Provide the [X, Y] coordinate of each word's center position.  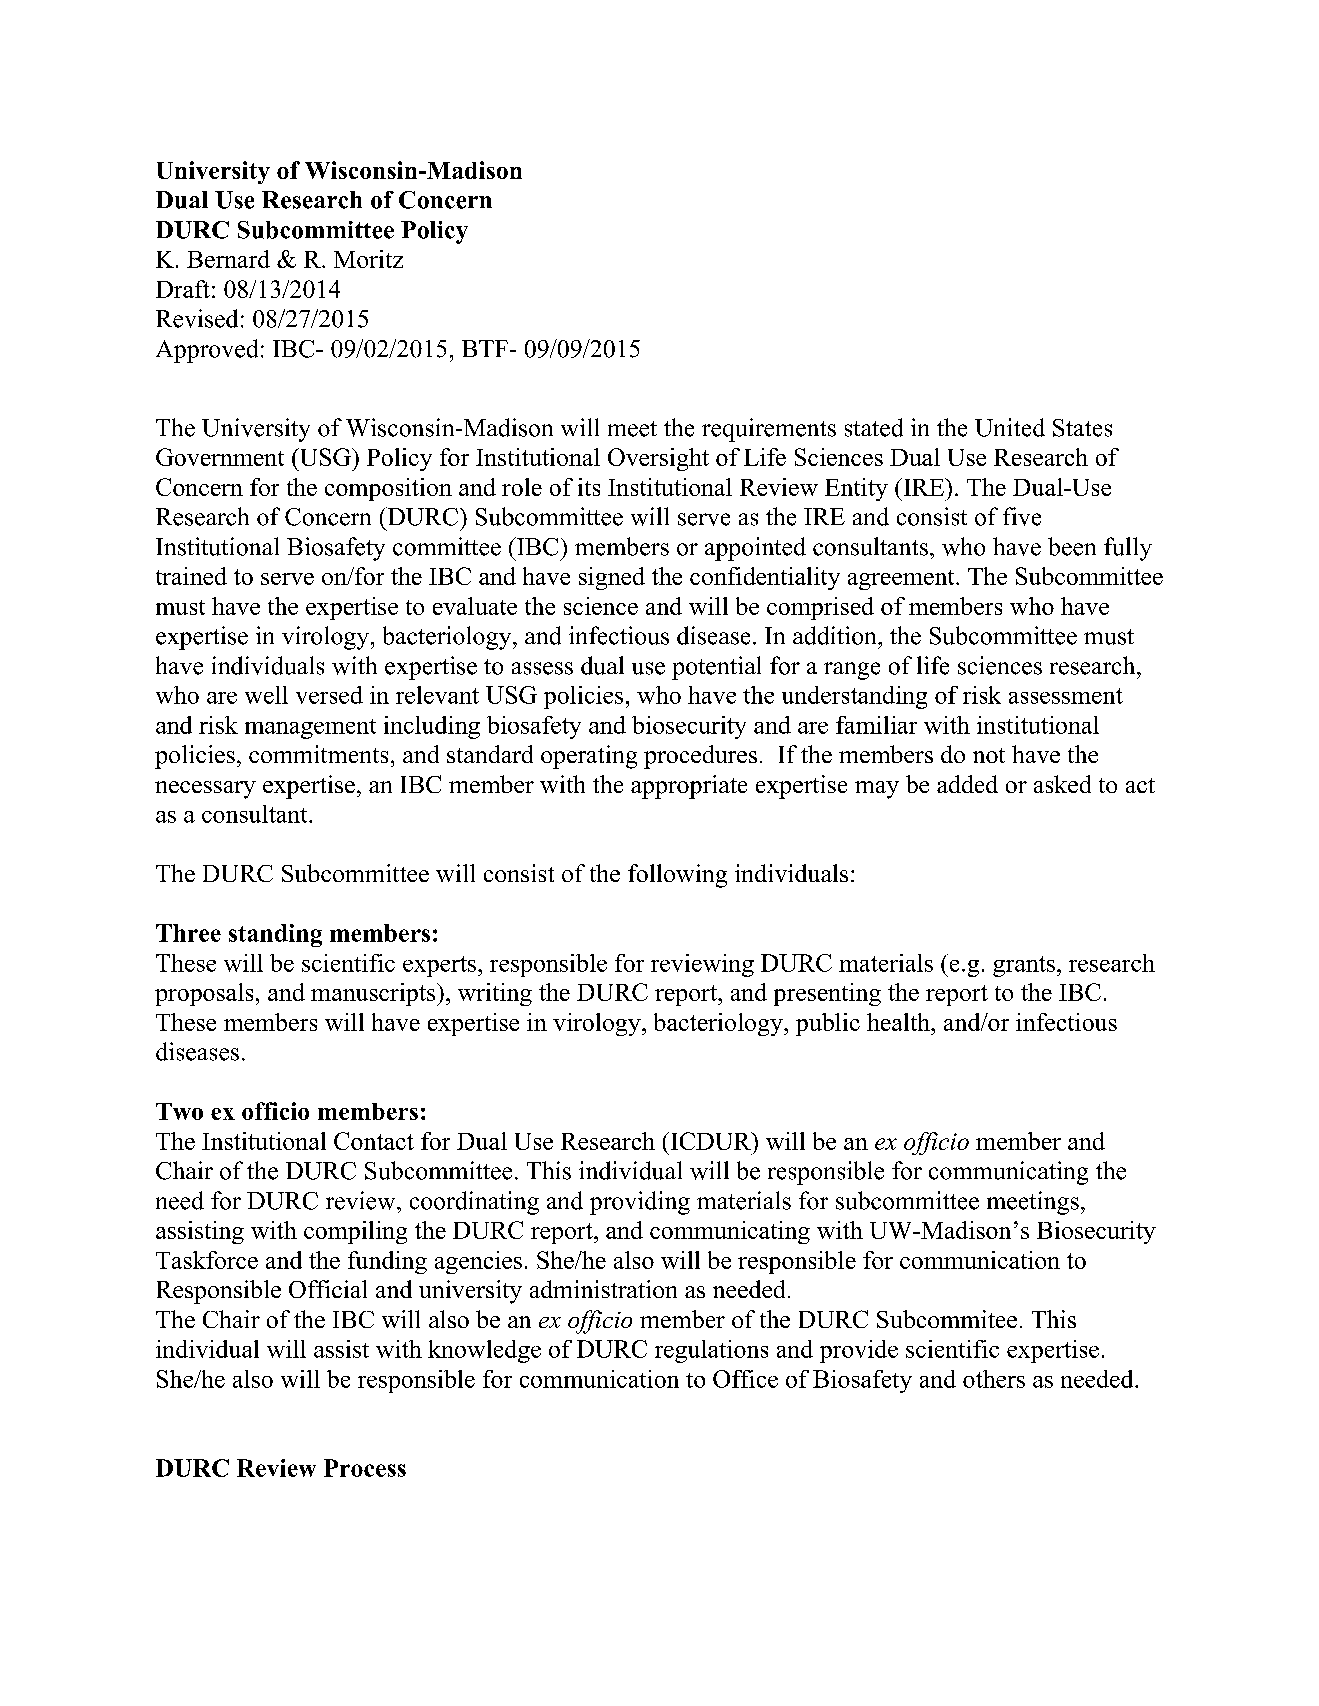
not [989, 755]
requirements [769, 430]
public [828, 1024]
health [899, 1022]
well [266, 695]
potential [716, 668]
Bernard [228, 259]
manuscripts [374, 994]
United [1010, 427]
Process [365, 1468]
